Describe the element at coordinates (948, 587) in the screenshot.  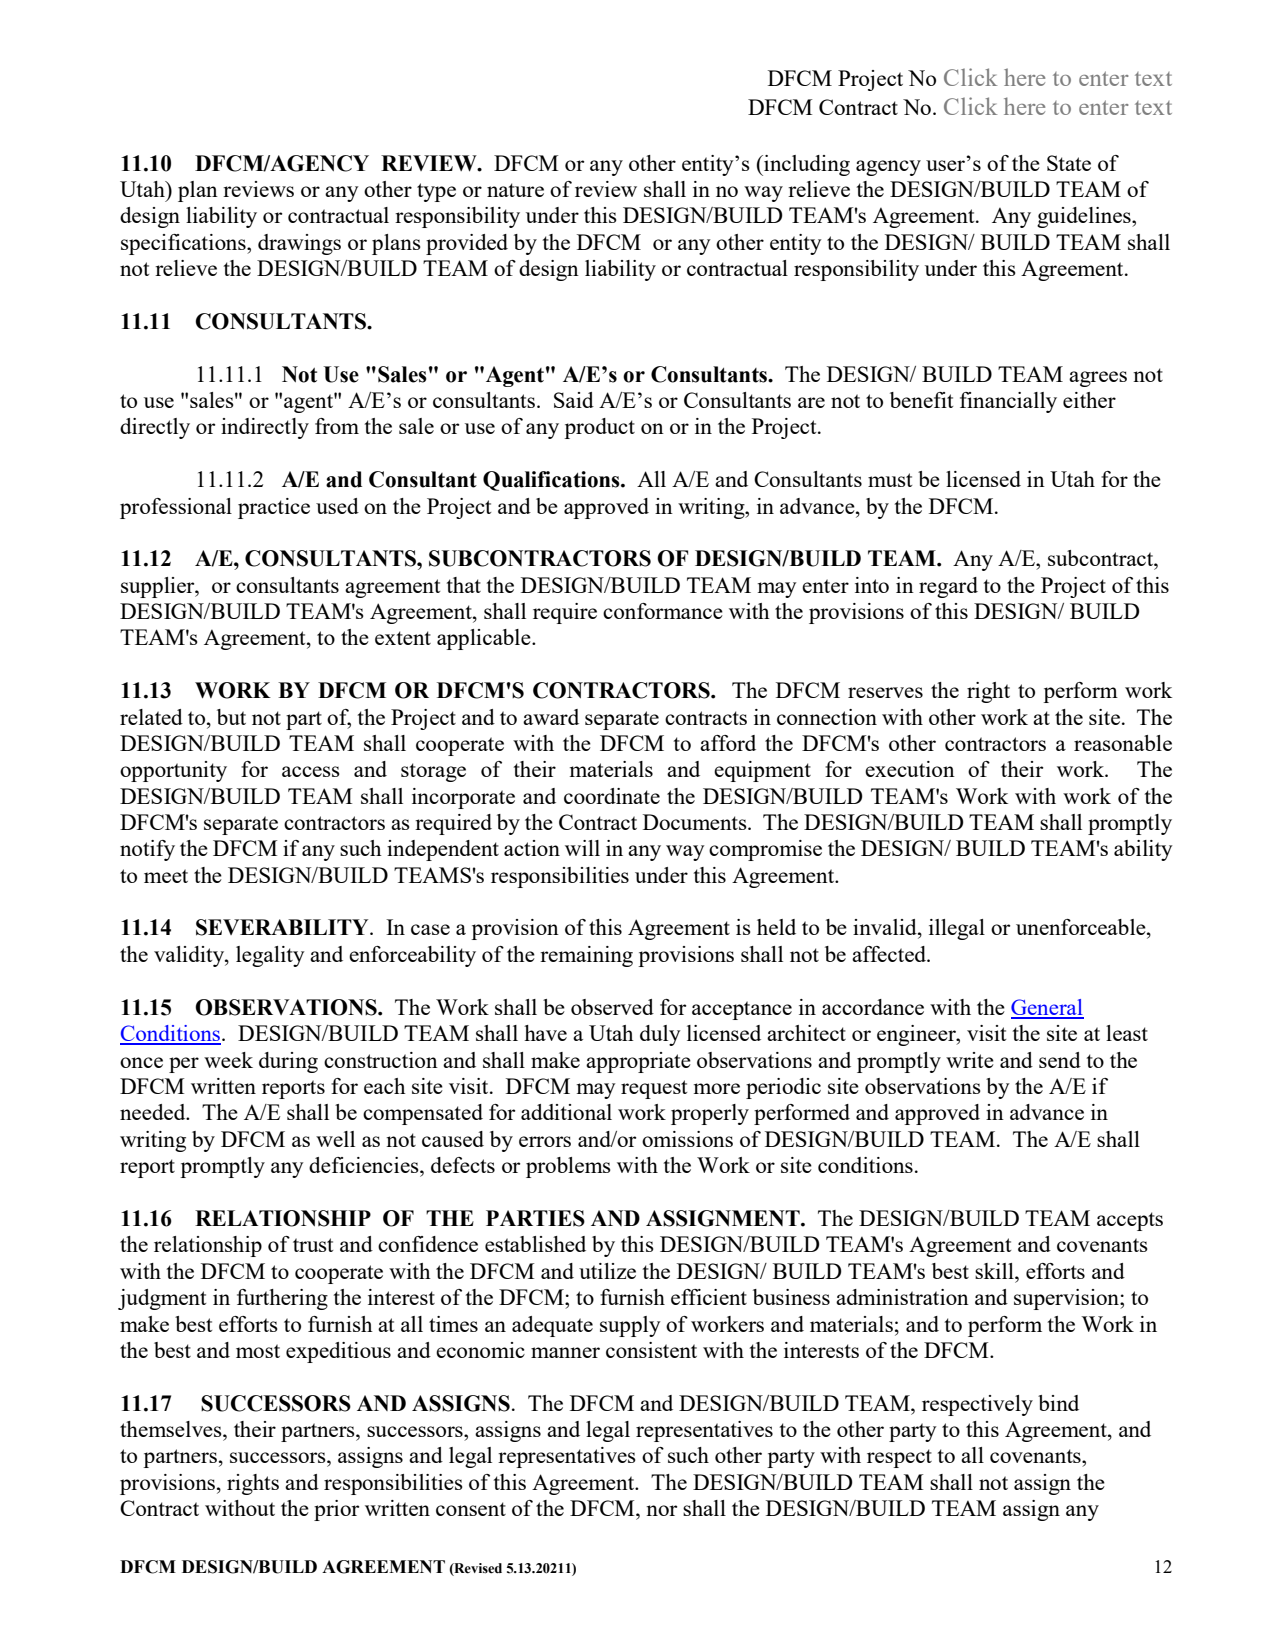
I see `regard` at that location.
